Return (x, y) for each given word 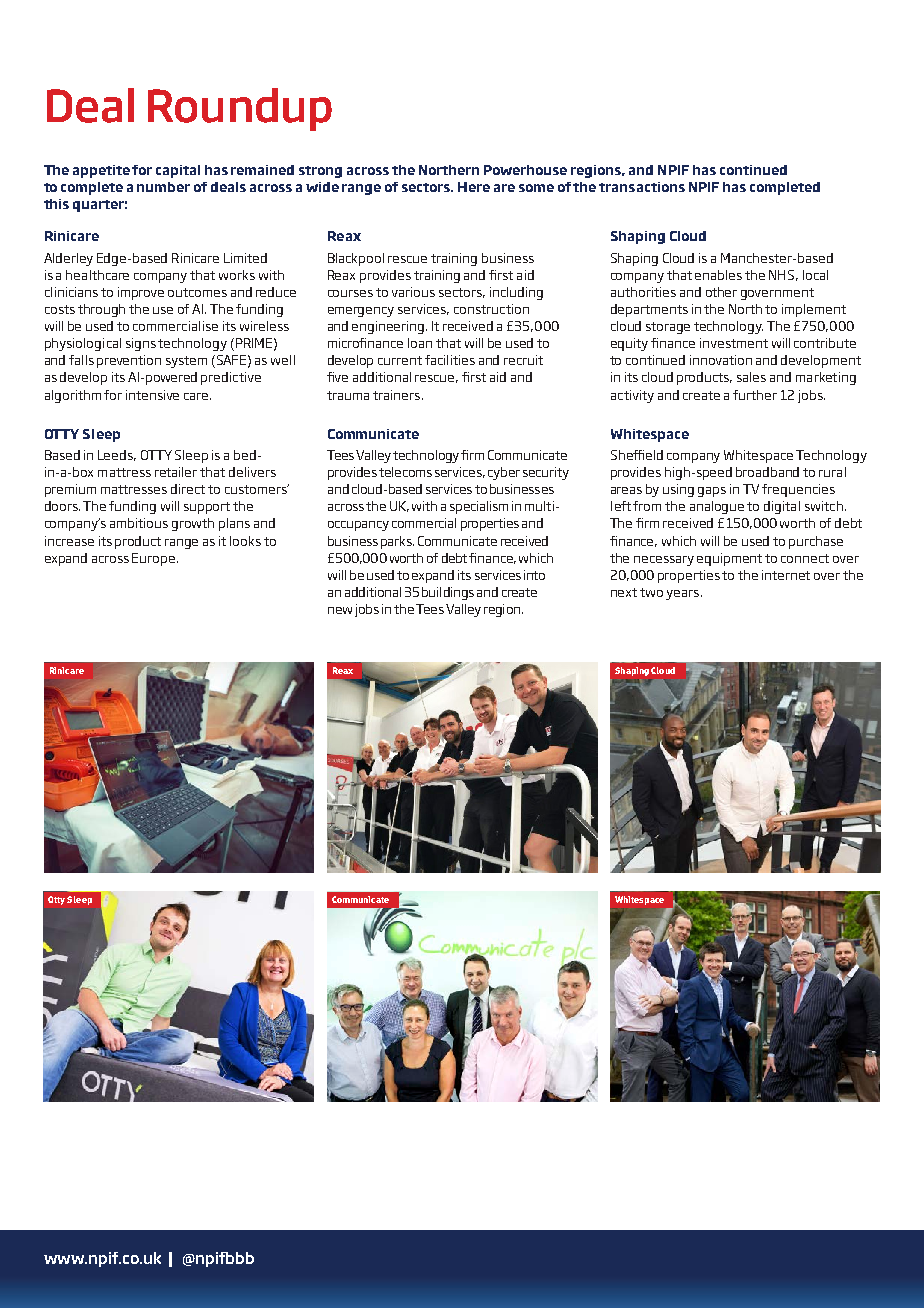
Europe (153, 559)
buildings (448, 593)
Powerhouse (525, 170)
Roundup (240, 109)
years (684, 595)
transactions (642, 187)
